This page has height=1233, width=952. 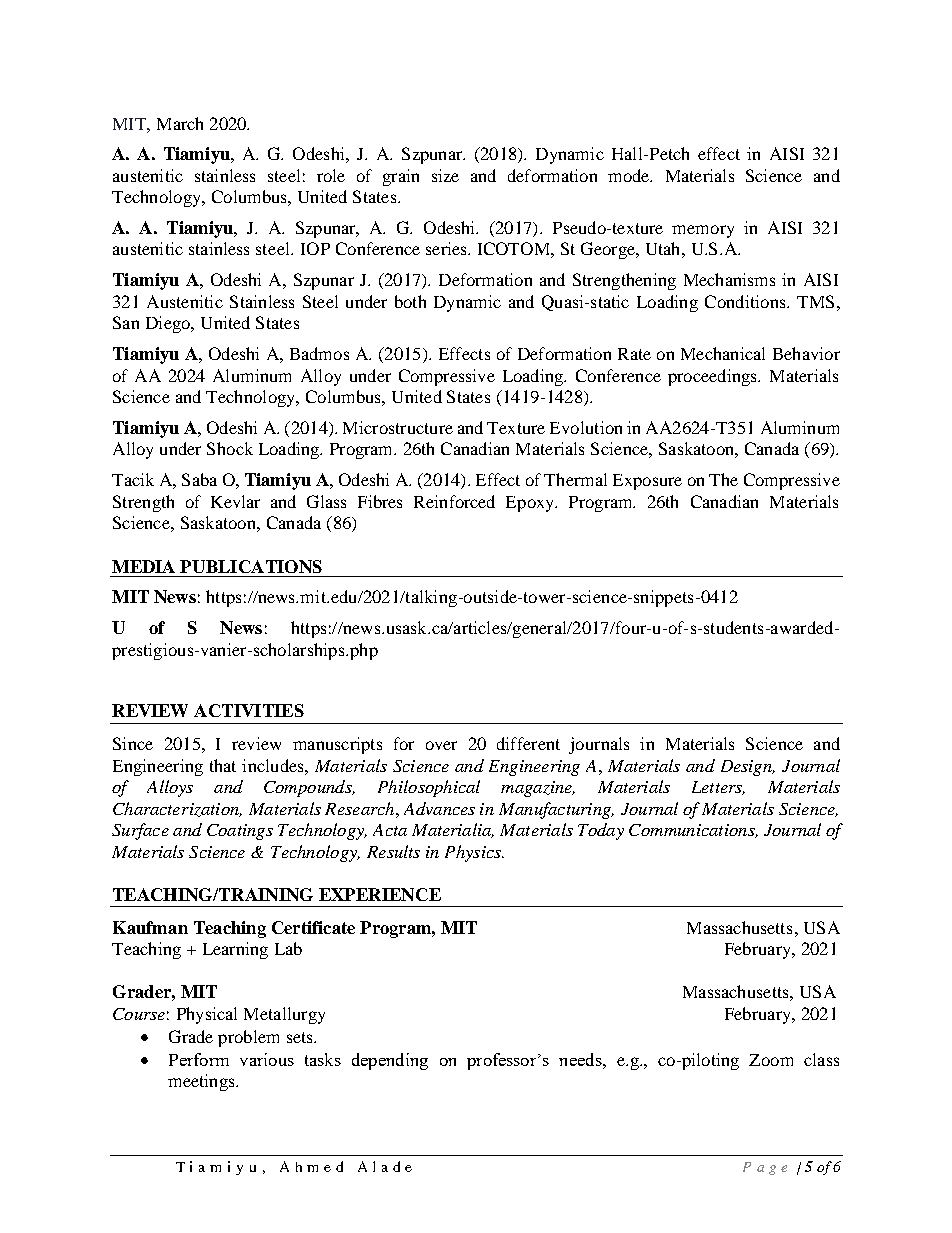 I want to click on mode, so click(x=630, y=175).
